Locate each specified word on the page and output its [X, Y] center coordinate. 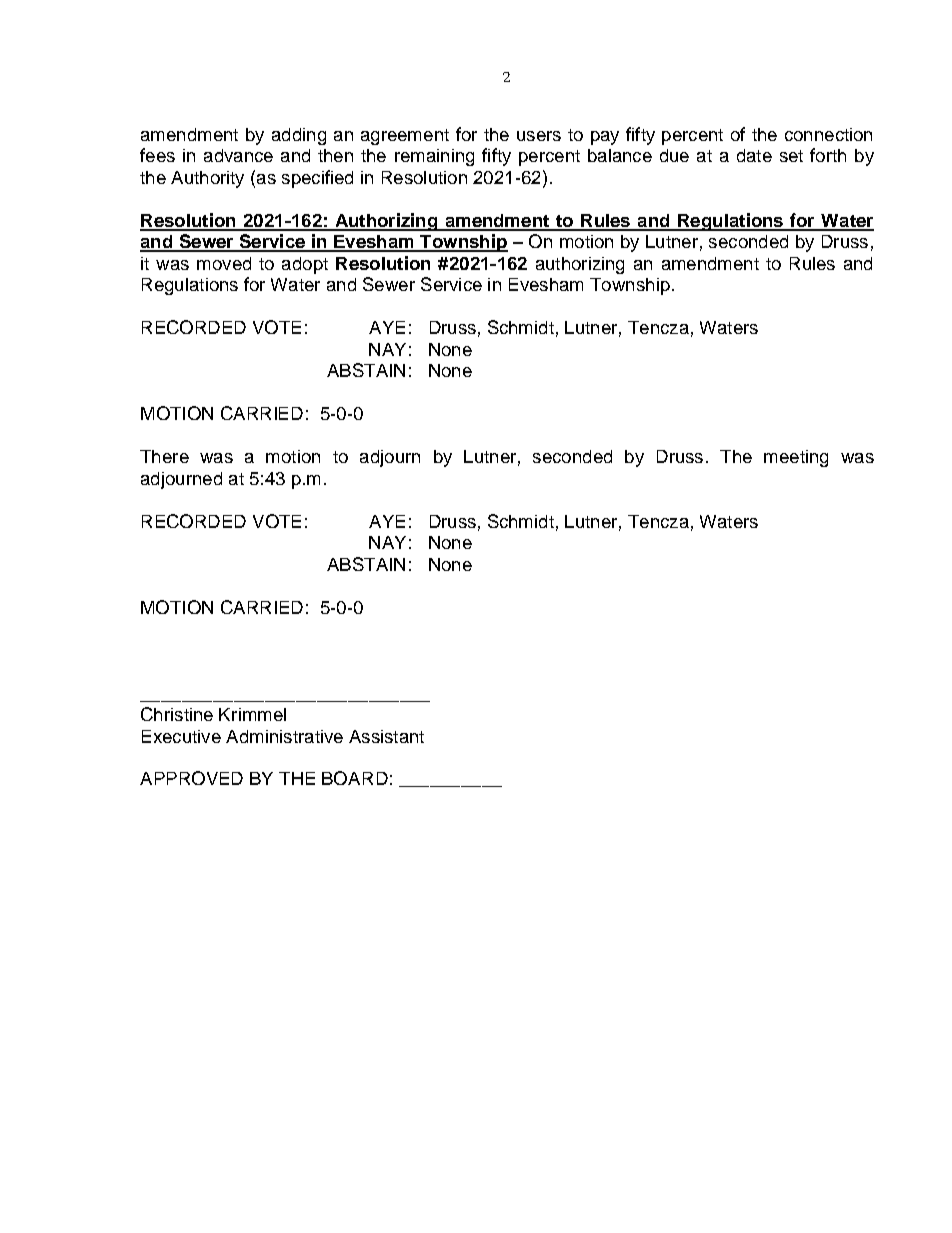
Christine [177, 714]
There [164, 456]
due [674, 155]
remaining [434, 157]
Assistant [386, 736]
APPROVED [191, 778]
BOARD [355, 778]
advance [238, 155]
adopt [305, 265]
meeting [796, 458]
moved [224, 263]
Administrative [284, 736]
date [754, 155]
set [791, 156]
